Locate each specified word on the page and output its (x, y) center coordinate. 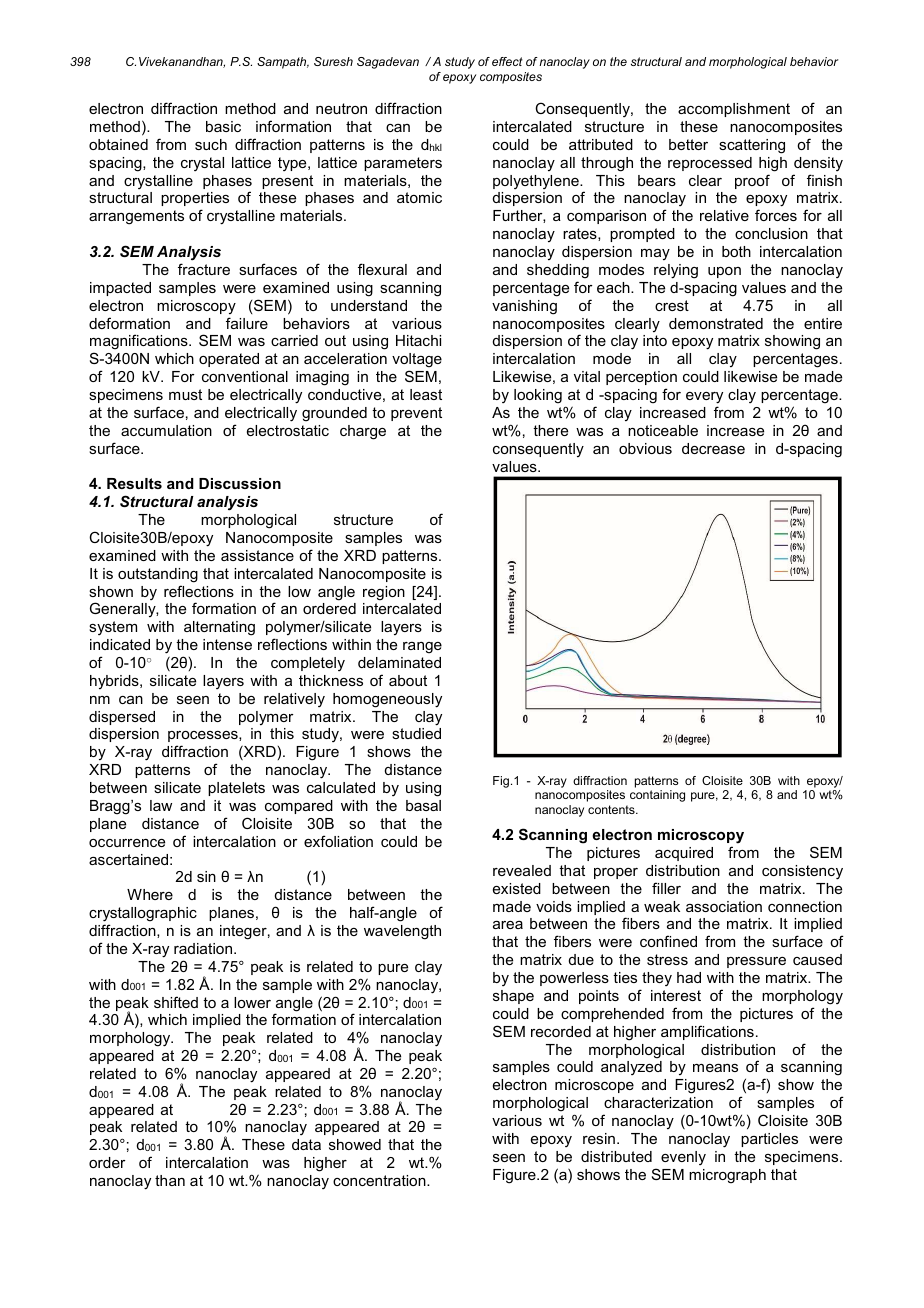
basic (223, 126)
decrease (713, 448)
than (170, 1180)
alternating (219, 628)
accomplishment (734, 110)
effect (507, 61)
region (384, 593)
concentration (380, 1180)
